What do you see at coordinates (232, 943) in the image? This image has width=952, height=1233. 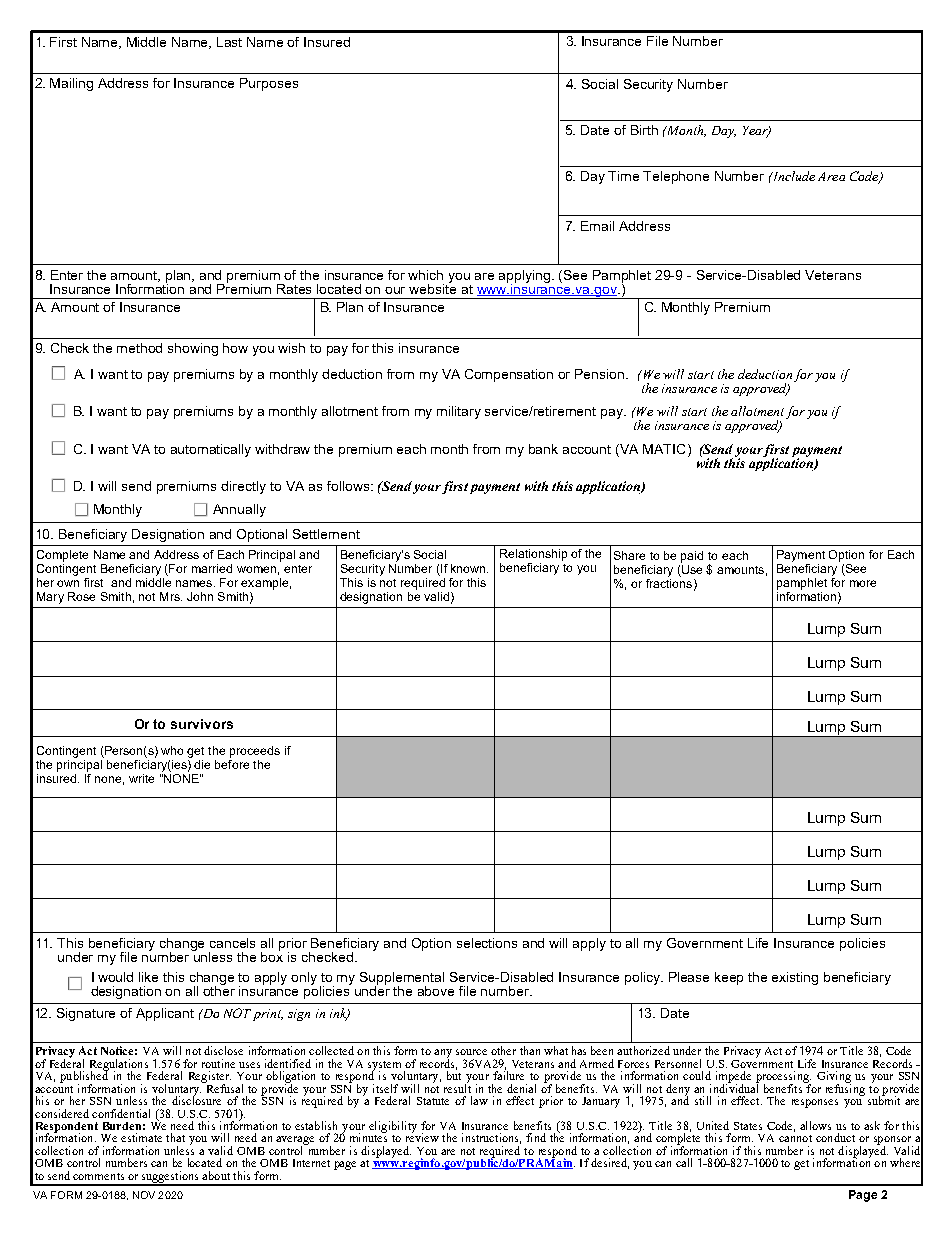 I see `cancels` at bounding box center [232, 943].
